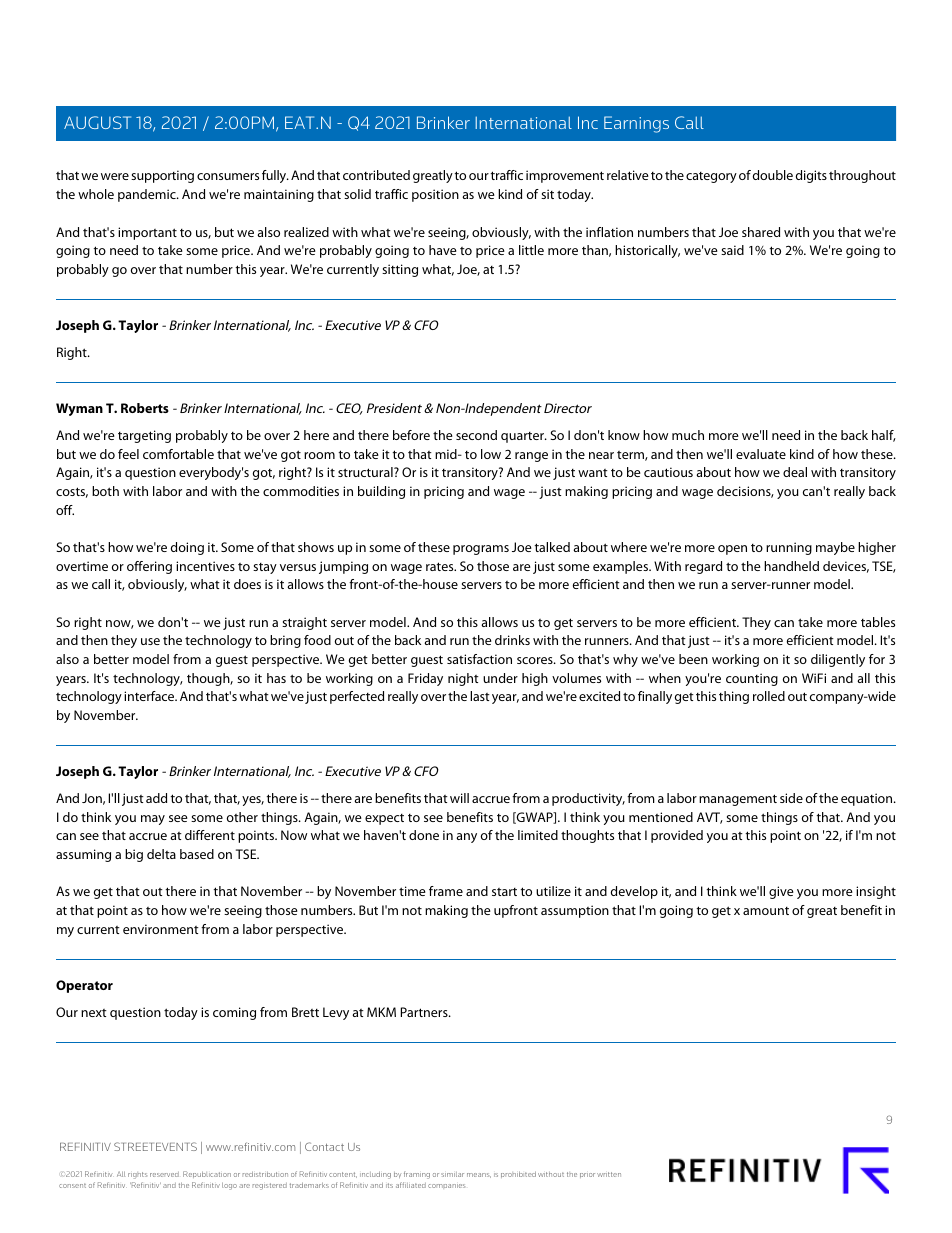 This page has width=952, height=1233. I want to click on range, so click(531, 457).
